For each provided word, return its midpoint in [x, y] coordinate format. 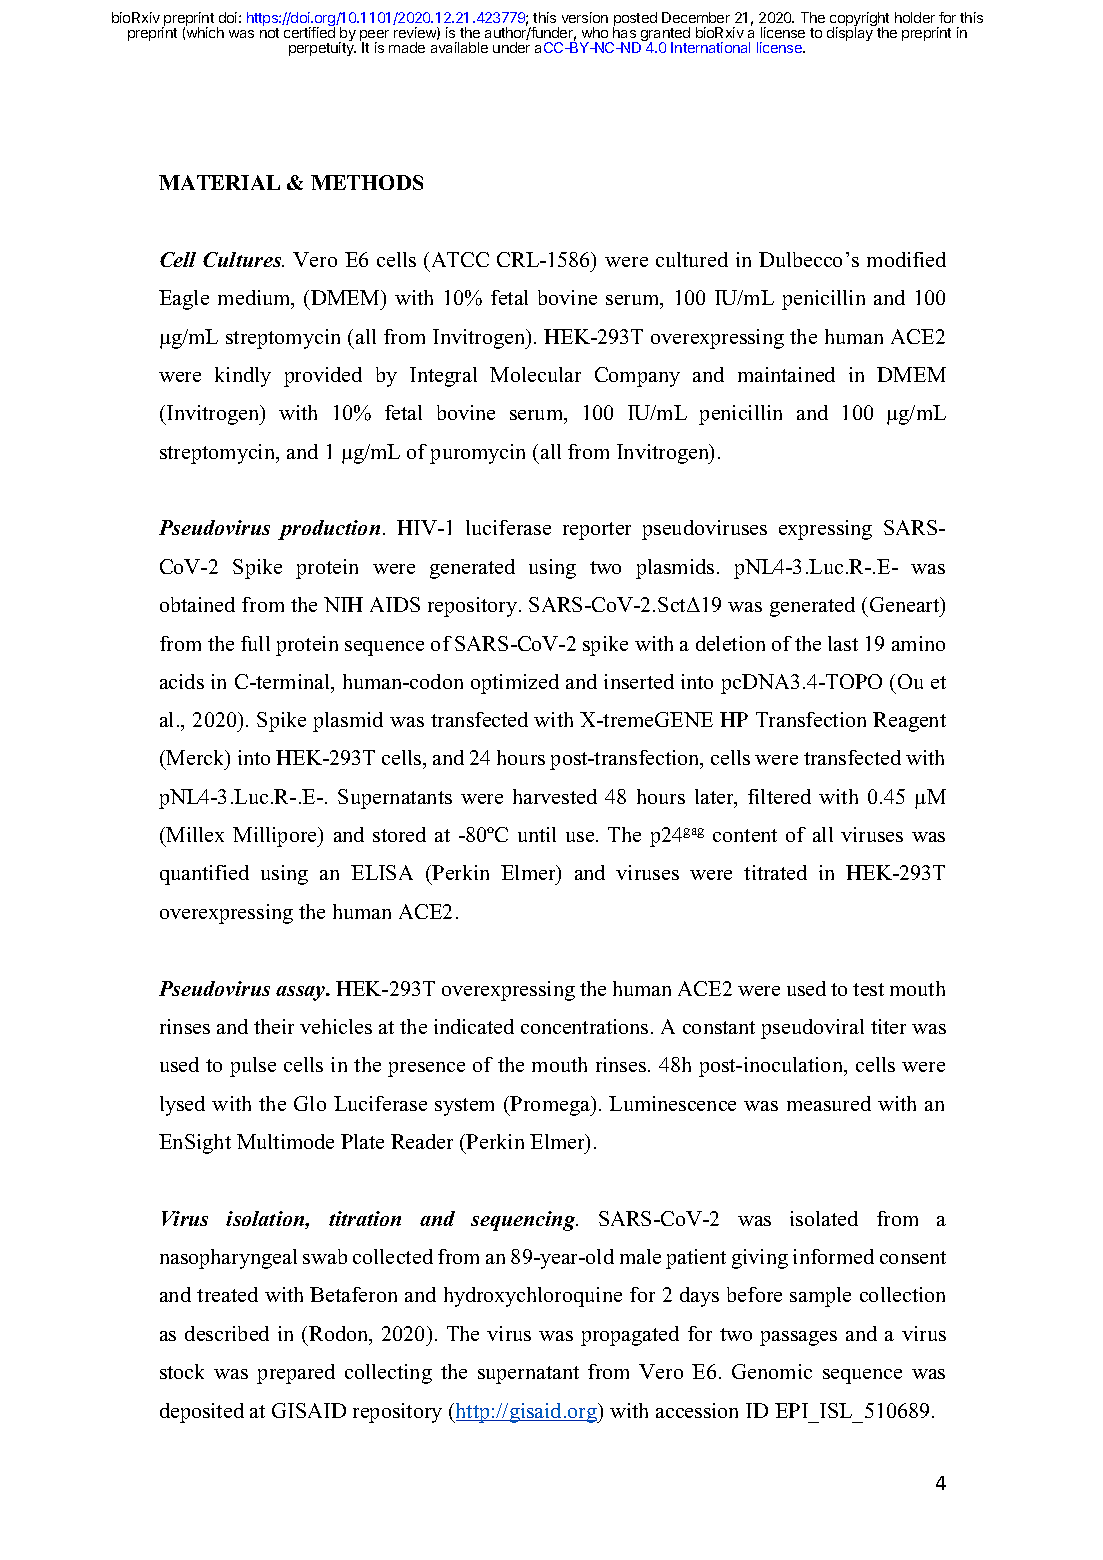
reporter [597, 531]
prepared [296, 1374]
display [850, 34]
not [269, 33]
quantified [204, 875]
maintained [786, 374]
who [595, 32]
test [868, 989]
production [329, 530]
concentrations [584, 1026]
